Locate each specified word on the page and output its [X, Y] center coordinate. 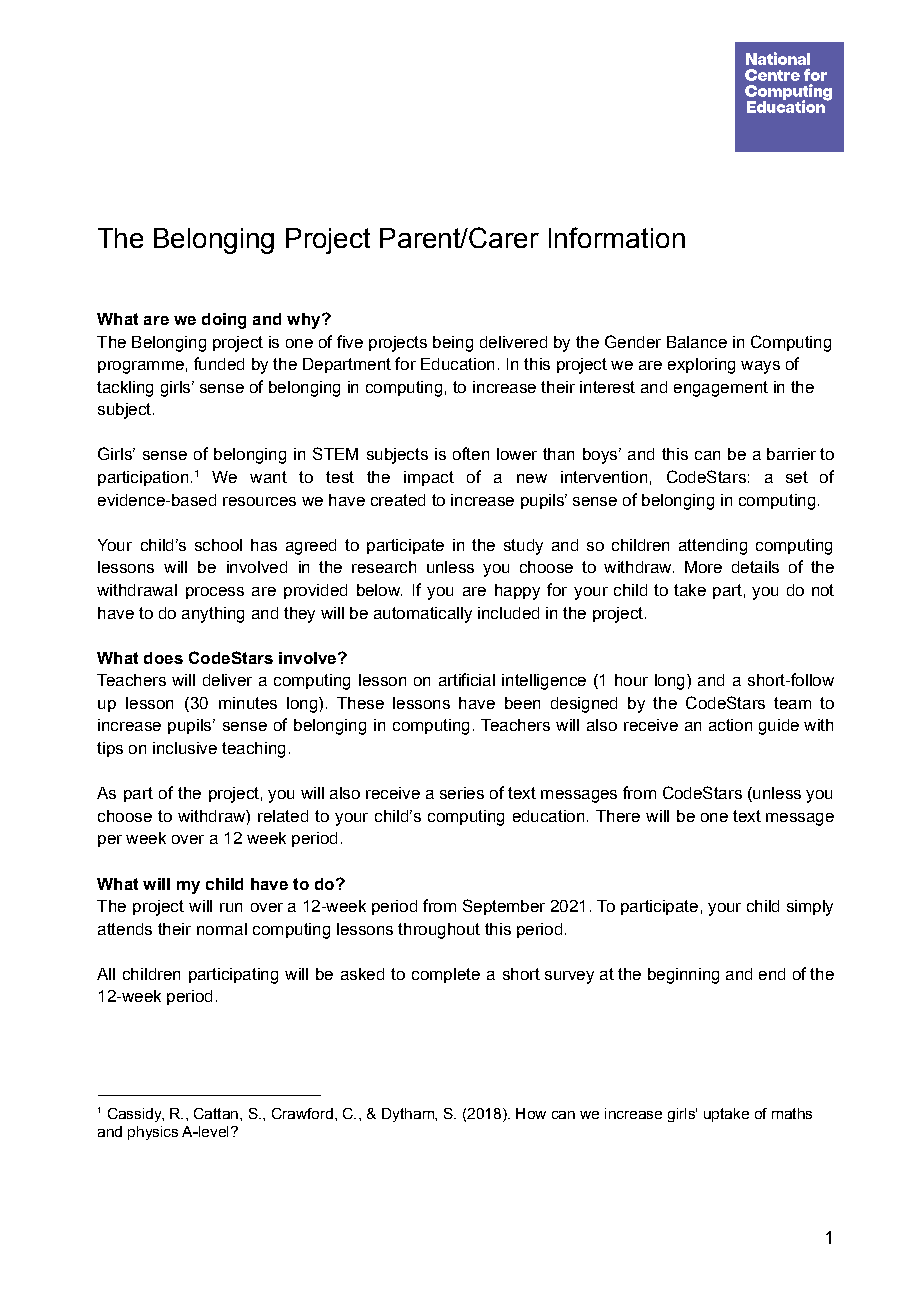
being [453, 344]
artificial [467, 679]
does [163, 658]
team [792, 703]
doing [224, 321]
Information [617, 237]
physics [153, 1133]
